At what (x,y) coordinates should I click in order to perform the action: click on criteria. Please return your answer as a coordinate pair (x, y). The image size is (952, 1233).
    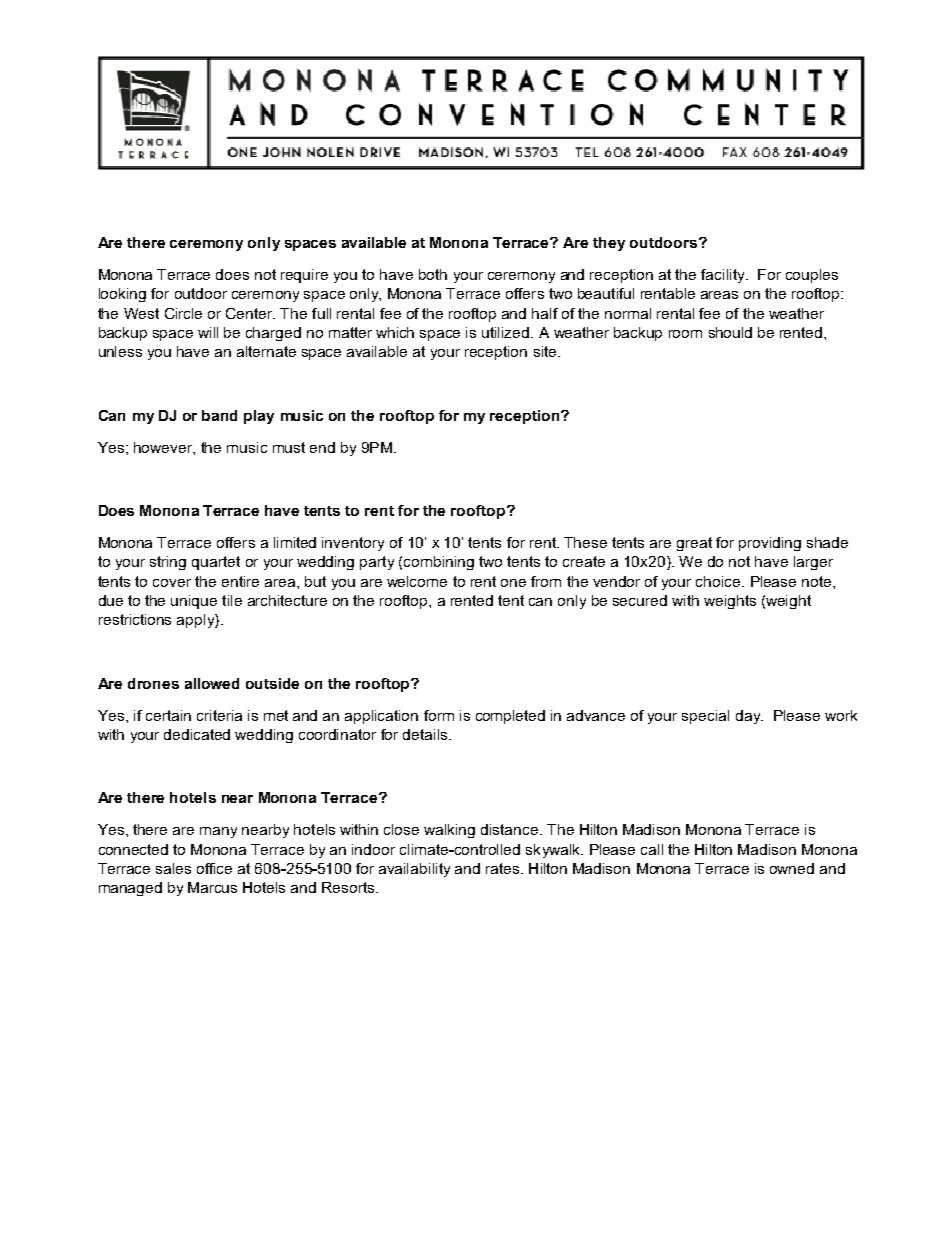
    Looking at the image, I should click on (219, 715).
